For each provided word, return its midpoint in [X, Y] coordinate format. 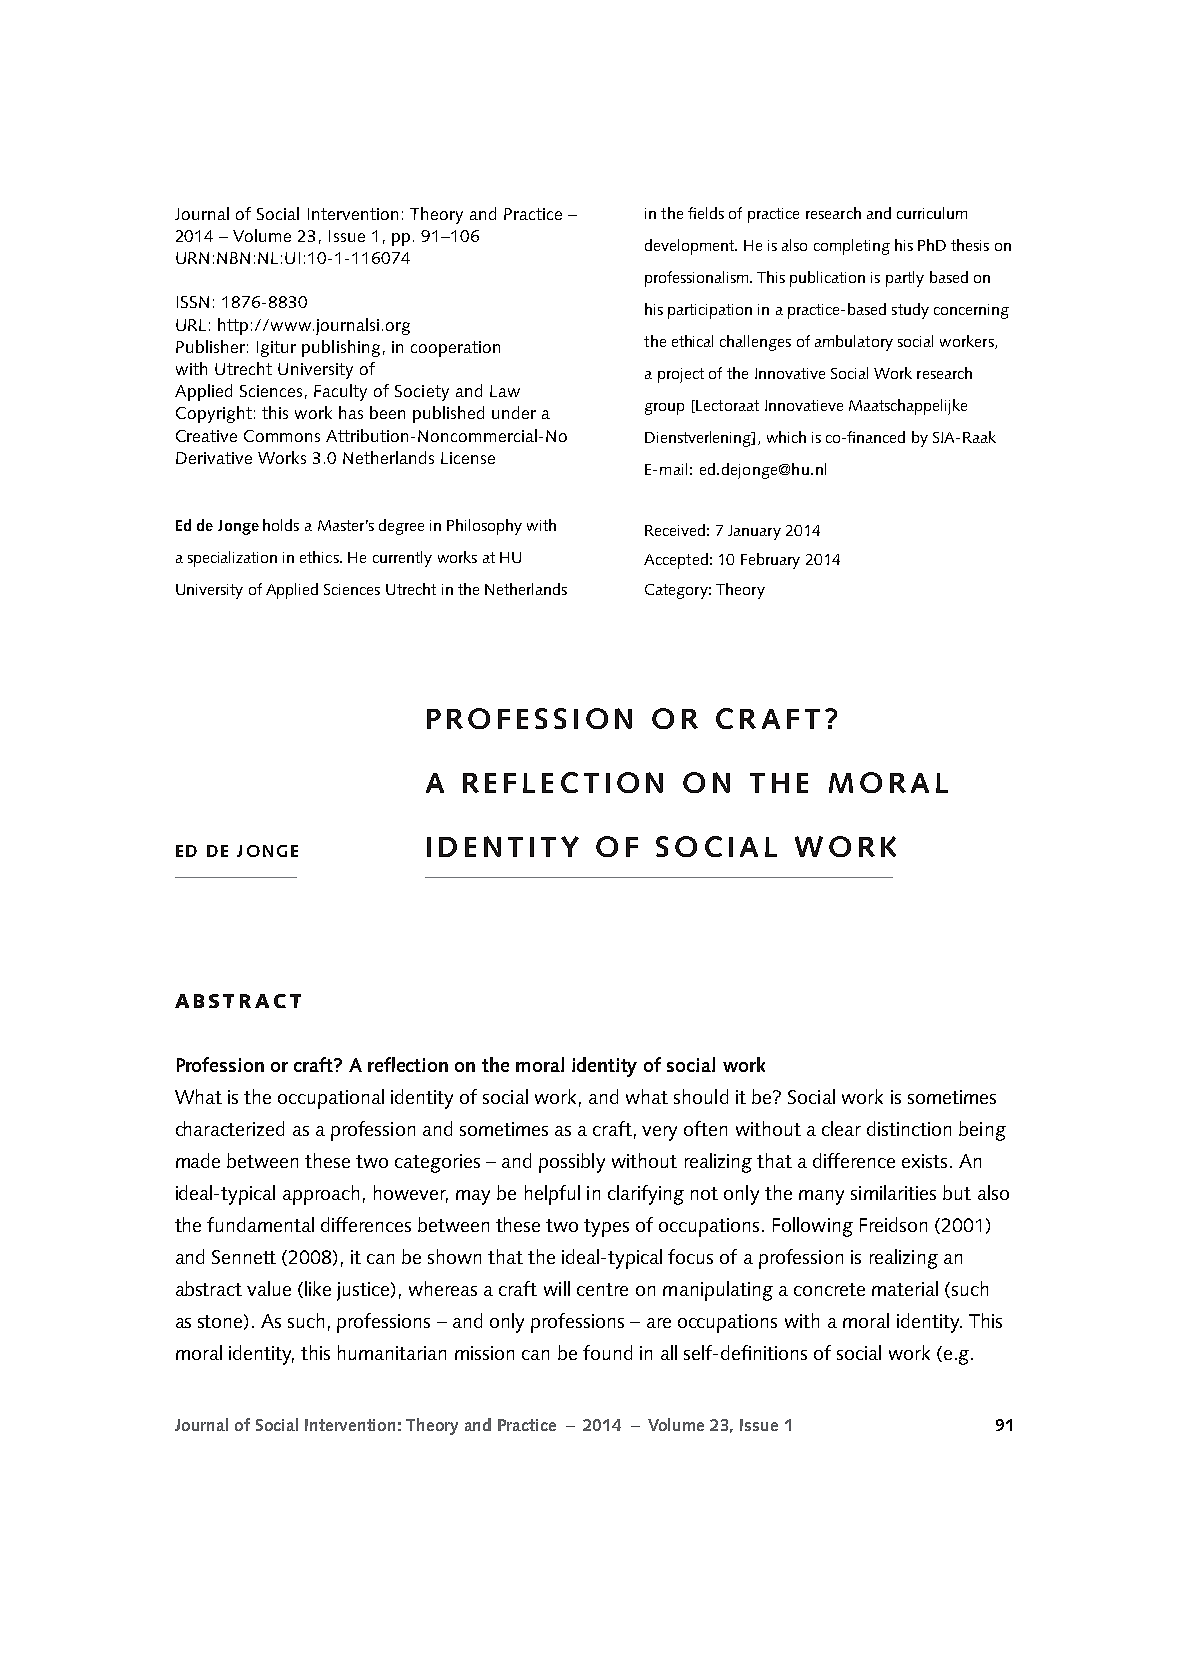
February [770, 561]
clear [841, 1128]
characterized [230, 1128]
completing [852, 247]
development [691, 247]
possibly [572, 1163]
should [701, 1096]
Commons [282, 436]
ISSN [193, 302]
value [269, 1288]
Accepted [676, 561]
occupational [331, 1099]
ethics [320, 557]
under [514, 412]
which [786, 437]
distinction [909, 1128]
